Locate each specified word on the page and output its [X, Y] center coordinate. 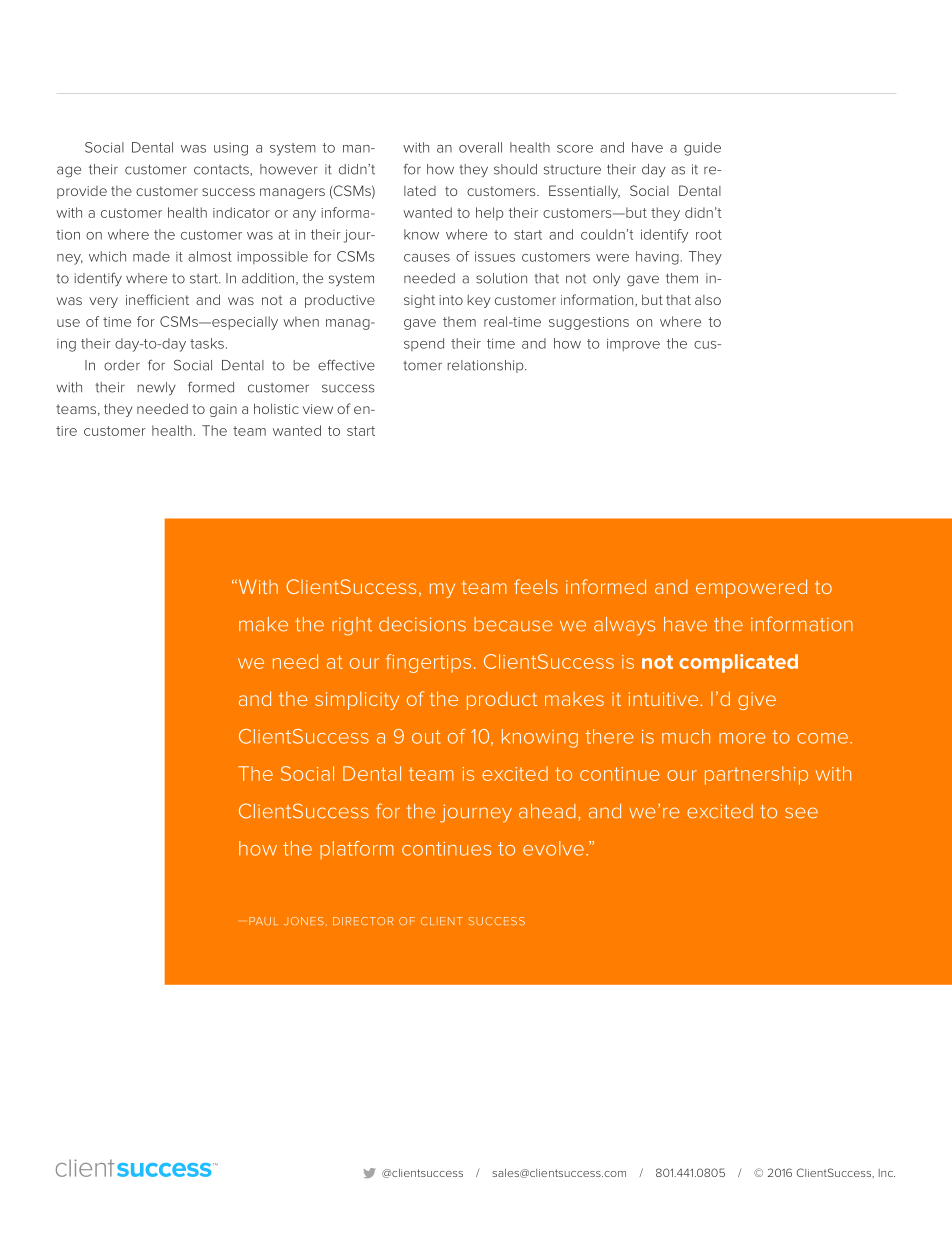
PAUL [263, 921]
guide [702, 149]
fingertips [428, 663]
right [352, 626]
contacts [222, 170]
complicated [738, 663]
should [515, 169]
